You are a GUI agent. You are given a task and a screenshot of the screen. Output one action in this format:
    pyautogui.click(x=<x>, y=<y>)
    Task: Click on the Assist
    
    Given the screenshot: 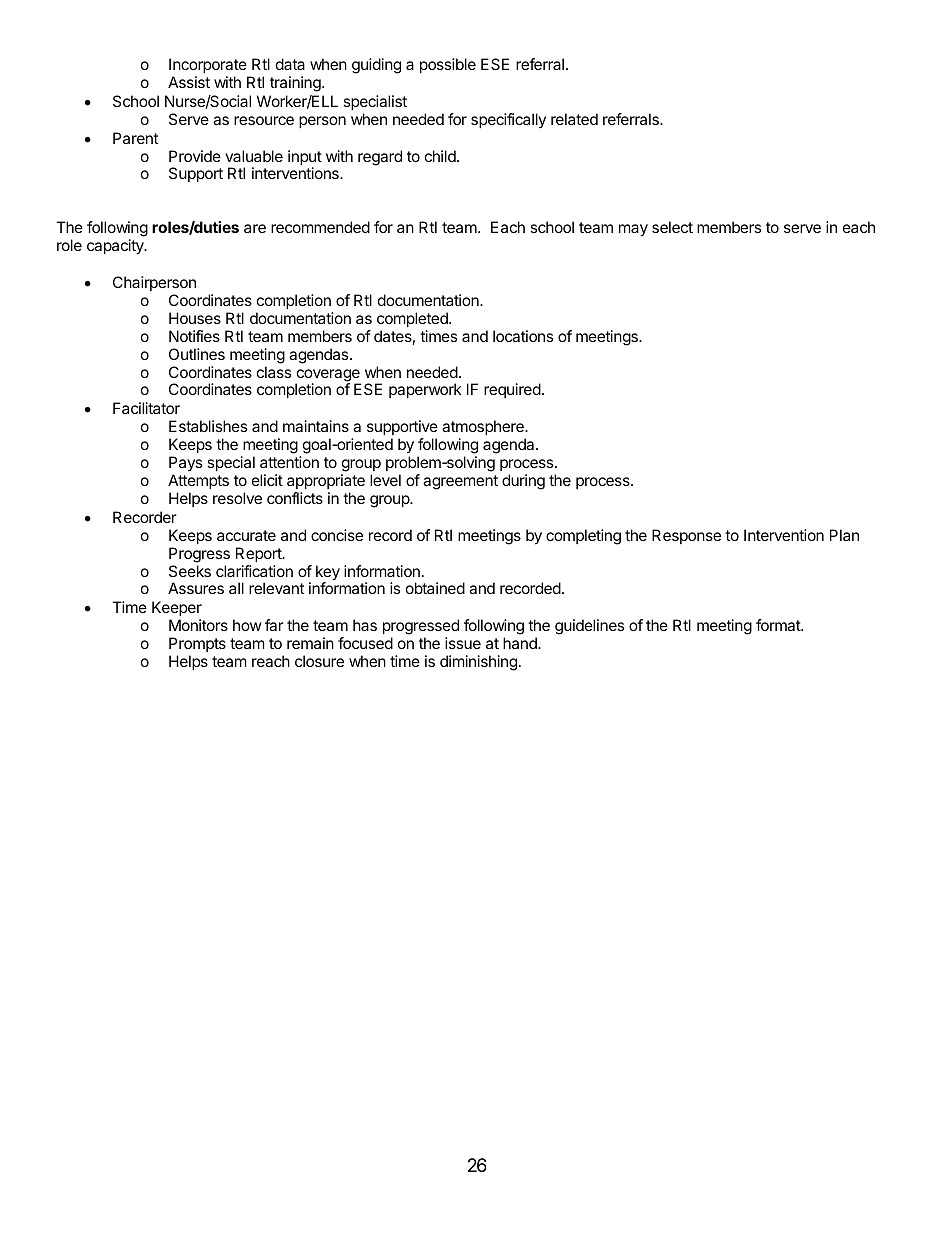 What is the action you would take?
    pyautogui.click(x=189, y=82)
